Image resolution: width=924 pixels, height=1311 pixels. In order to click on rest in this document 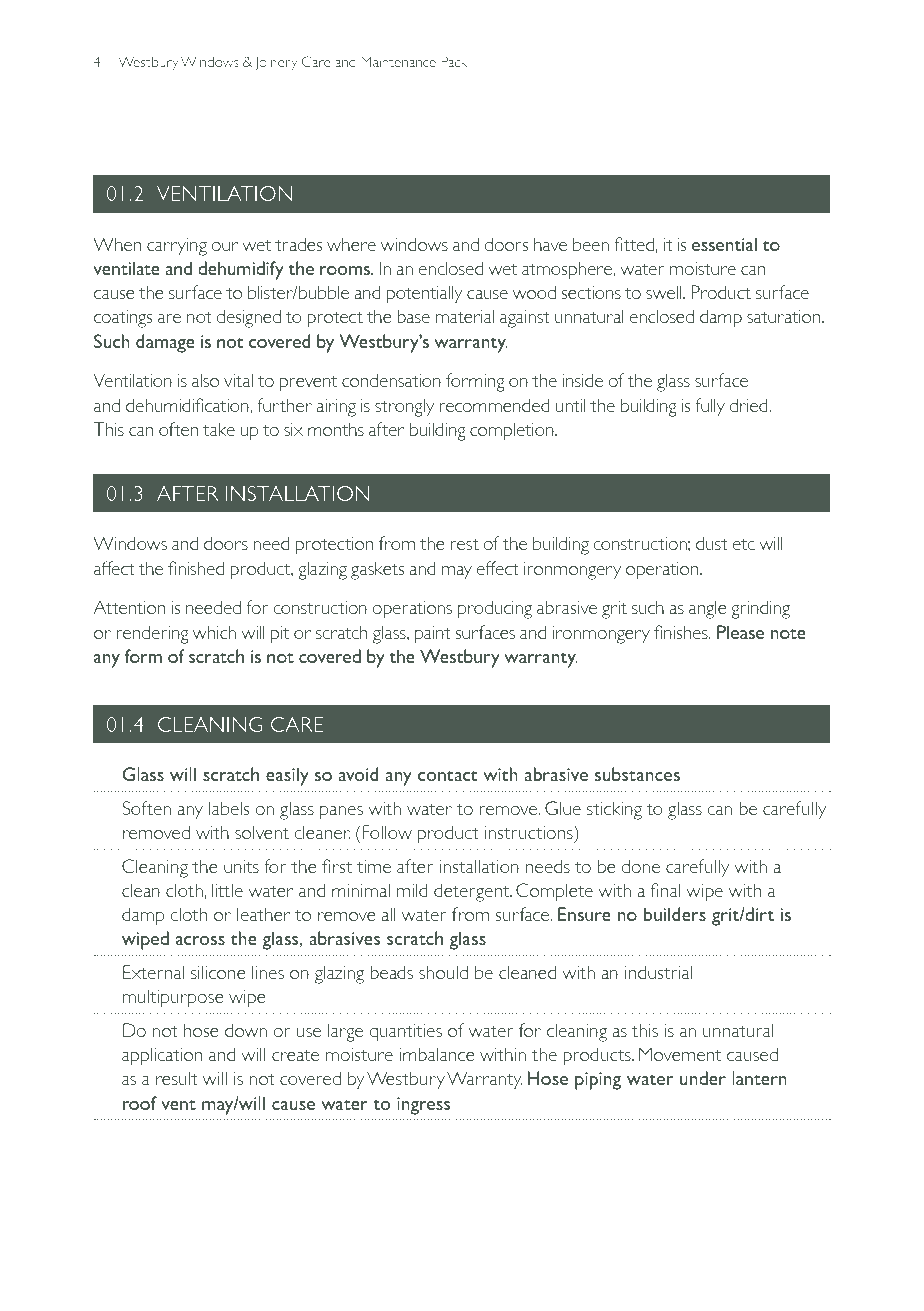, I will do `click(464, 544)`.
